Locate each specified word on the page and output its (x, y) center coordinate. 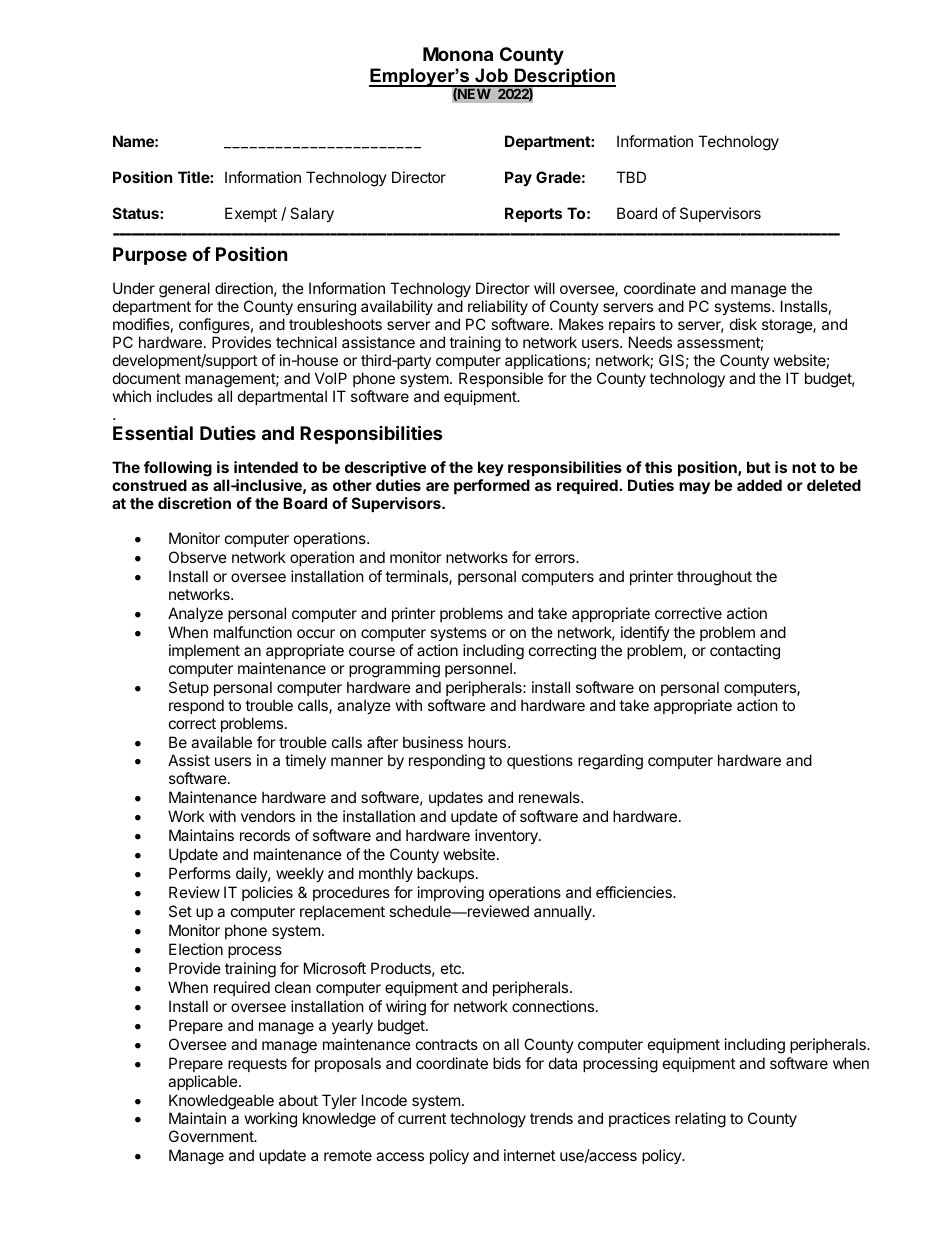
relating (700, 1120)
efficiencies (635, 892)
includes (185, 396)
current (422, 1118)
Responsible (501, 379)
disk (743, 324)
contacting (745, 652)
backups (445, 874)
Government (212, 1136)
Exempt (251, 214)
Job (491, 77)
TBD (631, 177)
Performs (200, 873)
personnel (478, 669)
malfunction (253, 632)
